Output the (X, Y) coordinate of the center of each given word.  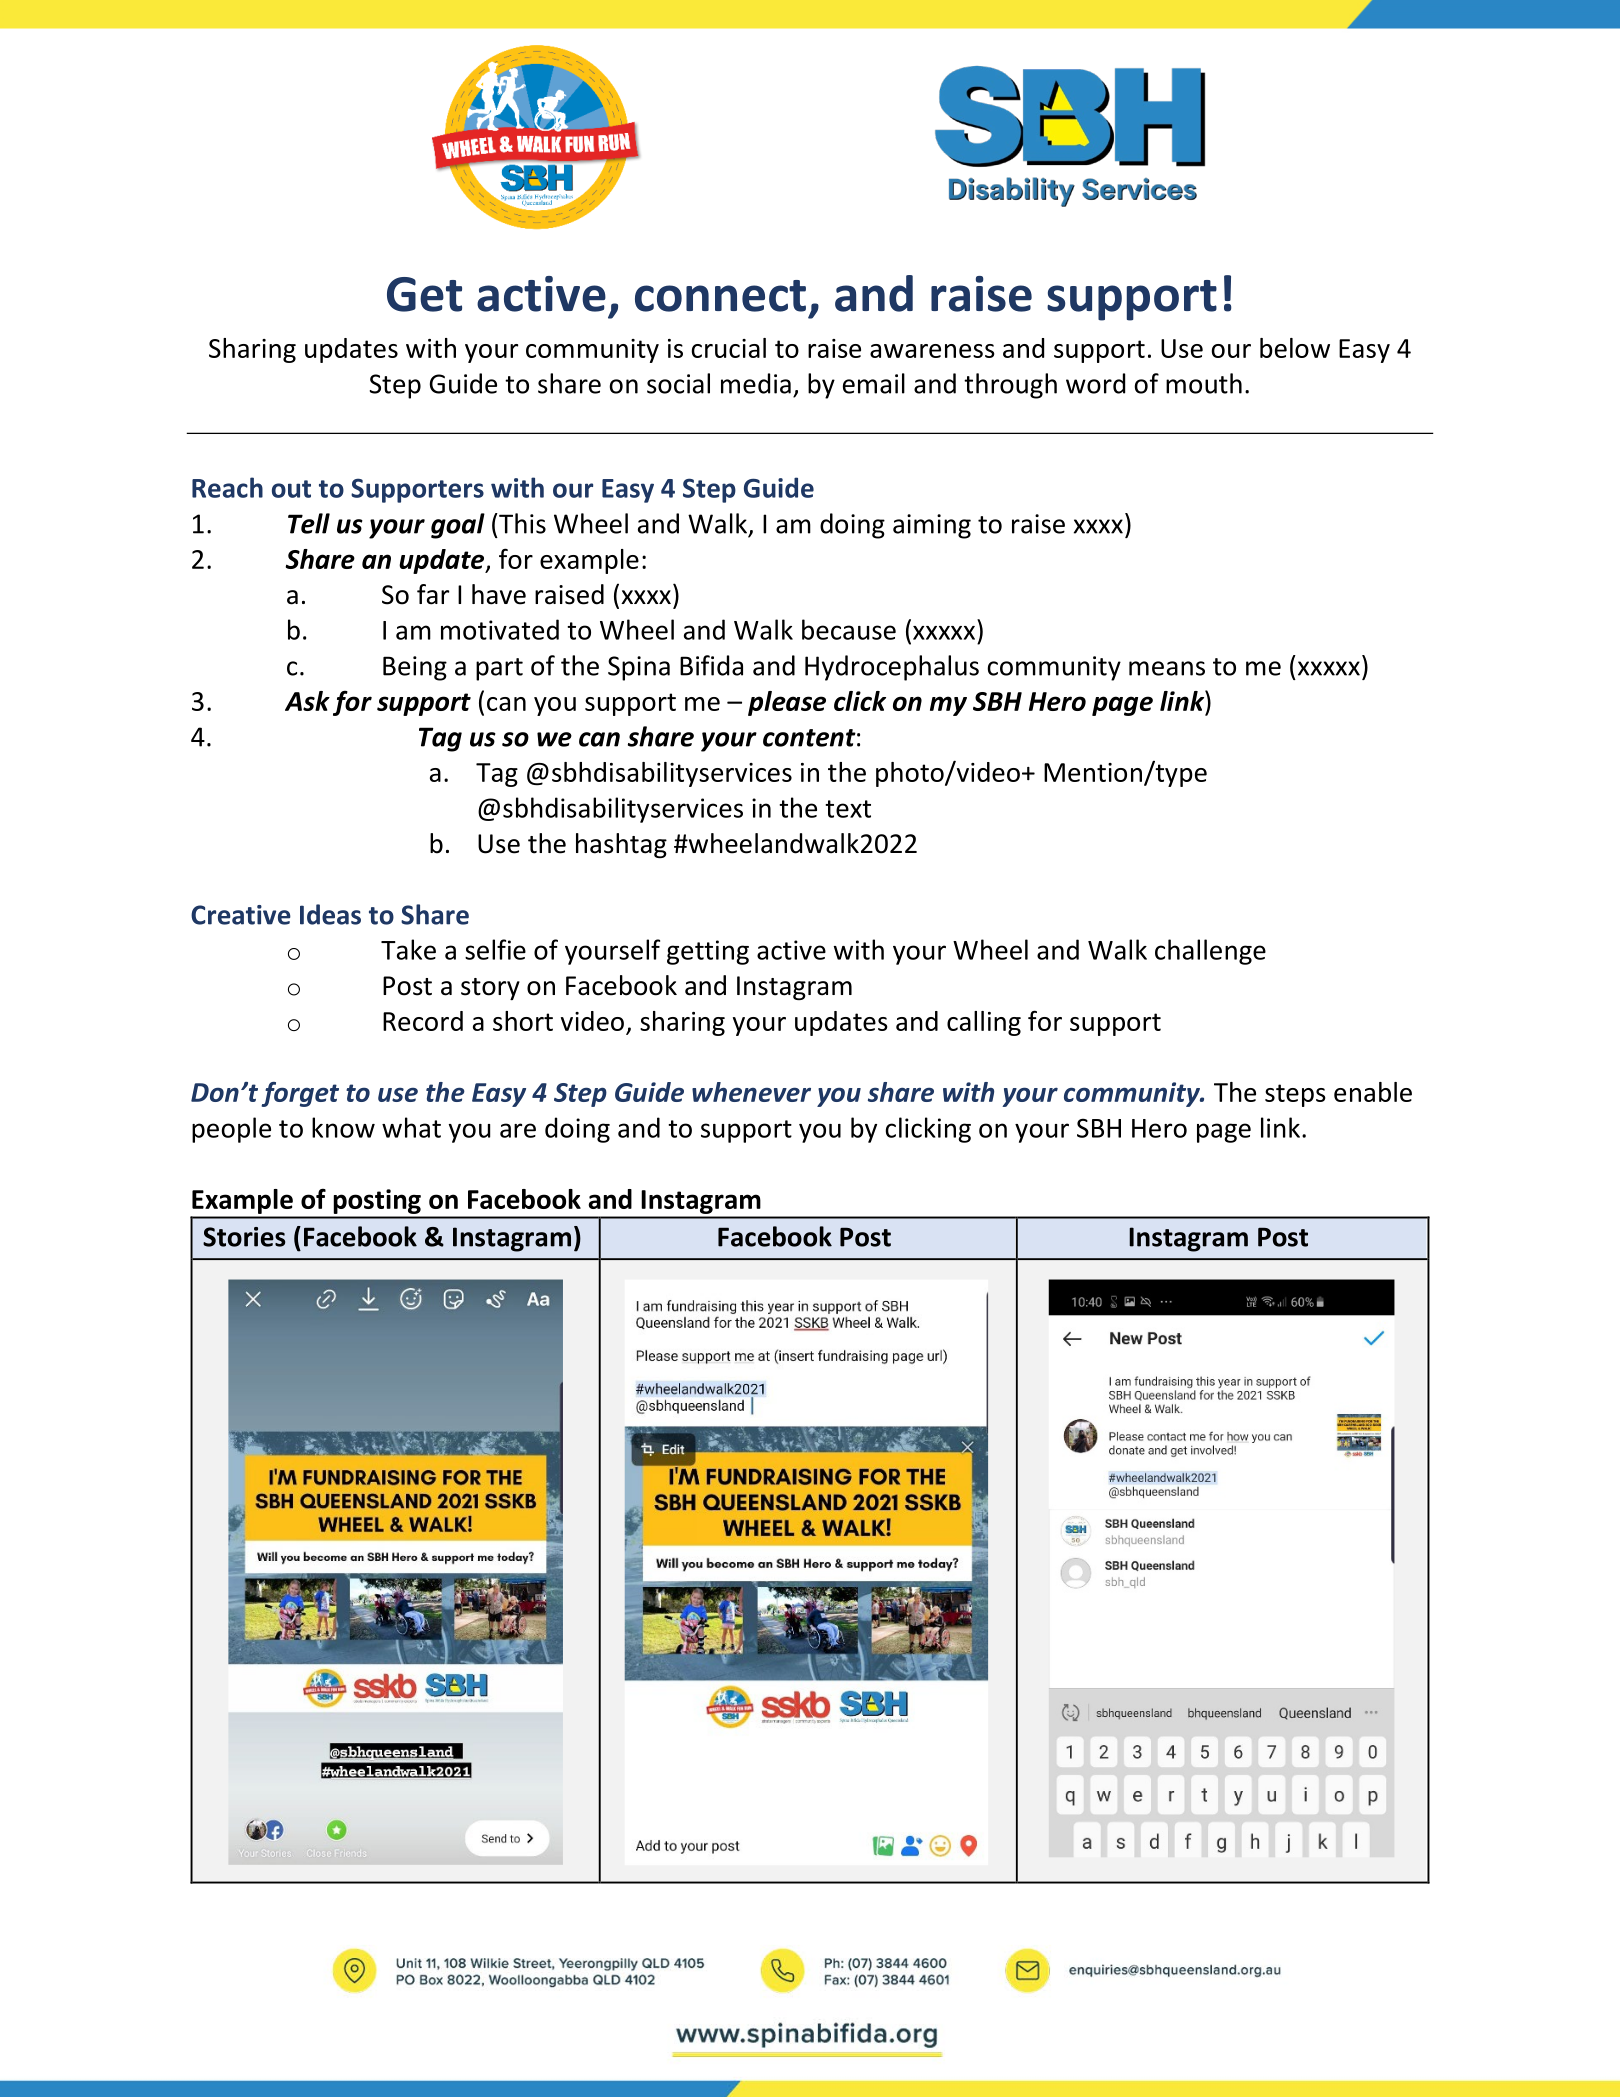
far (433, 594)
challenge (1210, 952)
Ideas (330, 914)
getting (708, 952)
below (1295, 348)
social (678, 383)
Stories (244, 1237)
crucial (728, 348)
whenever (751, 1092)
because (849, 629)
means (1167, 668)
